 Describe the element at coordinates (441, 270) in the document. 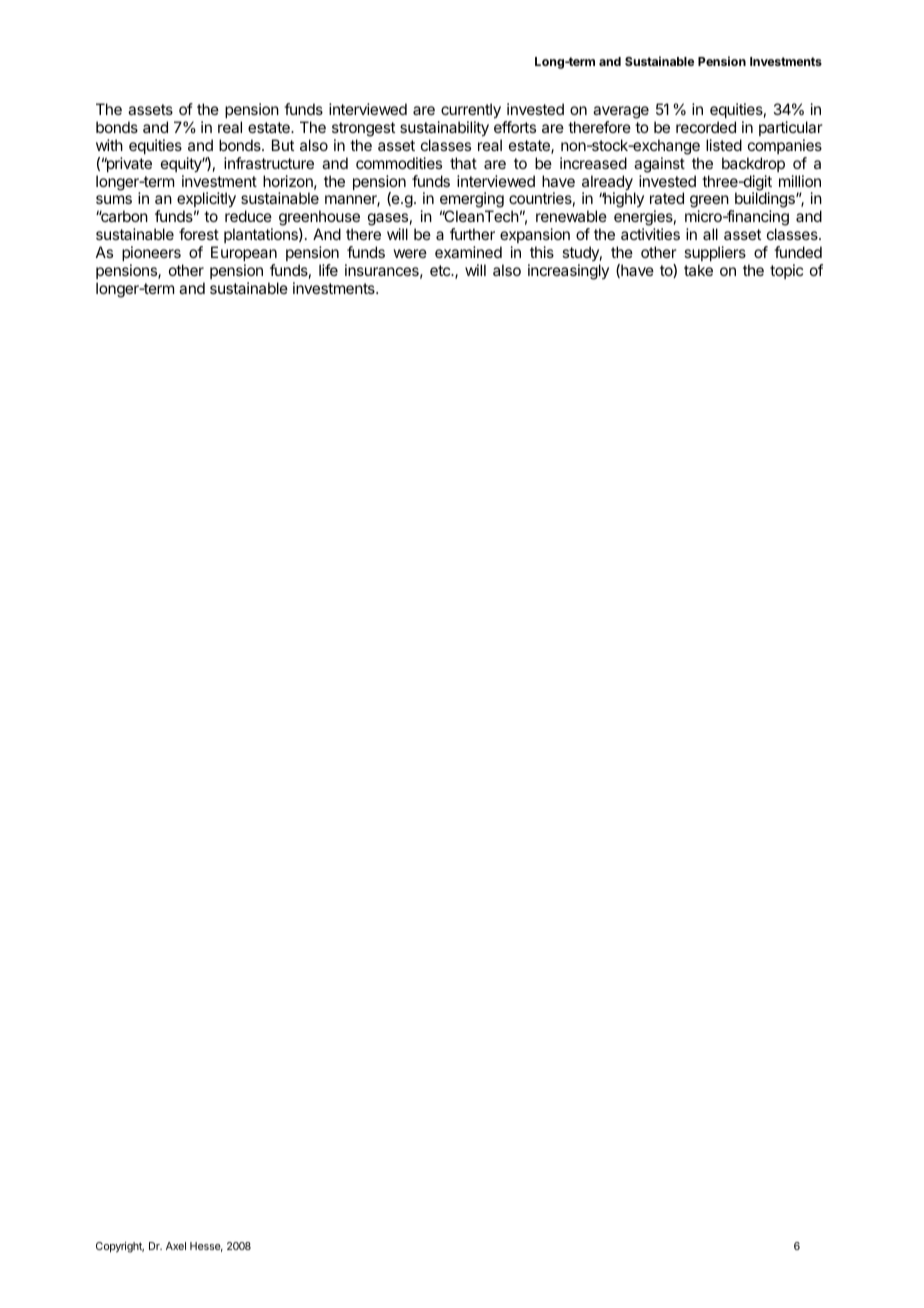

I see `etc` at that location.
